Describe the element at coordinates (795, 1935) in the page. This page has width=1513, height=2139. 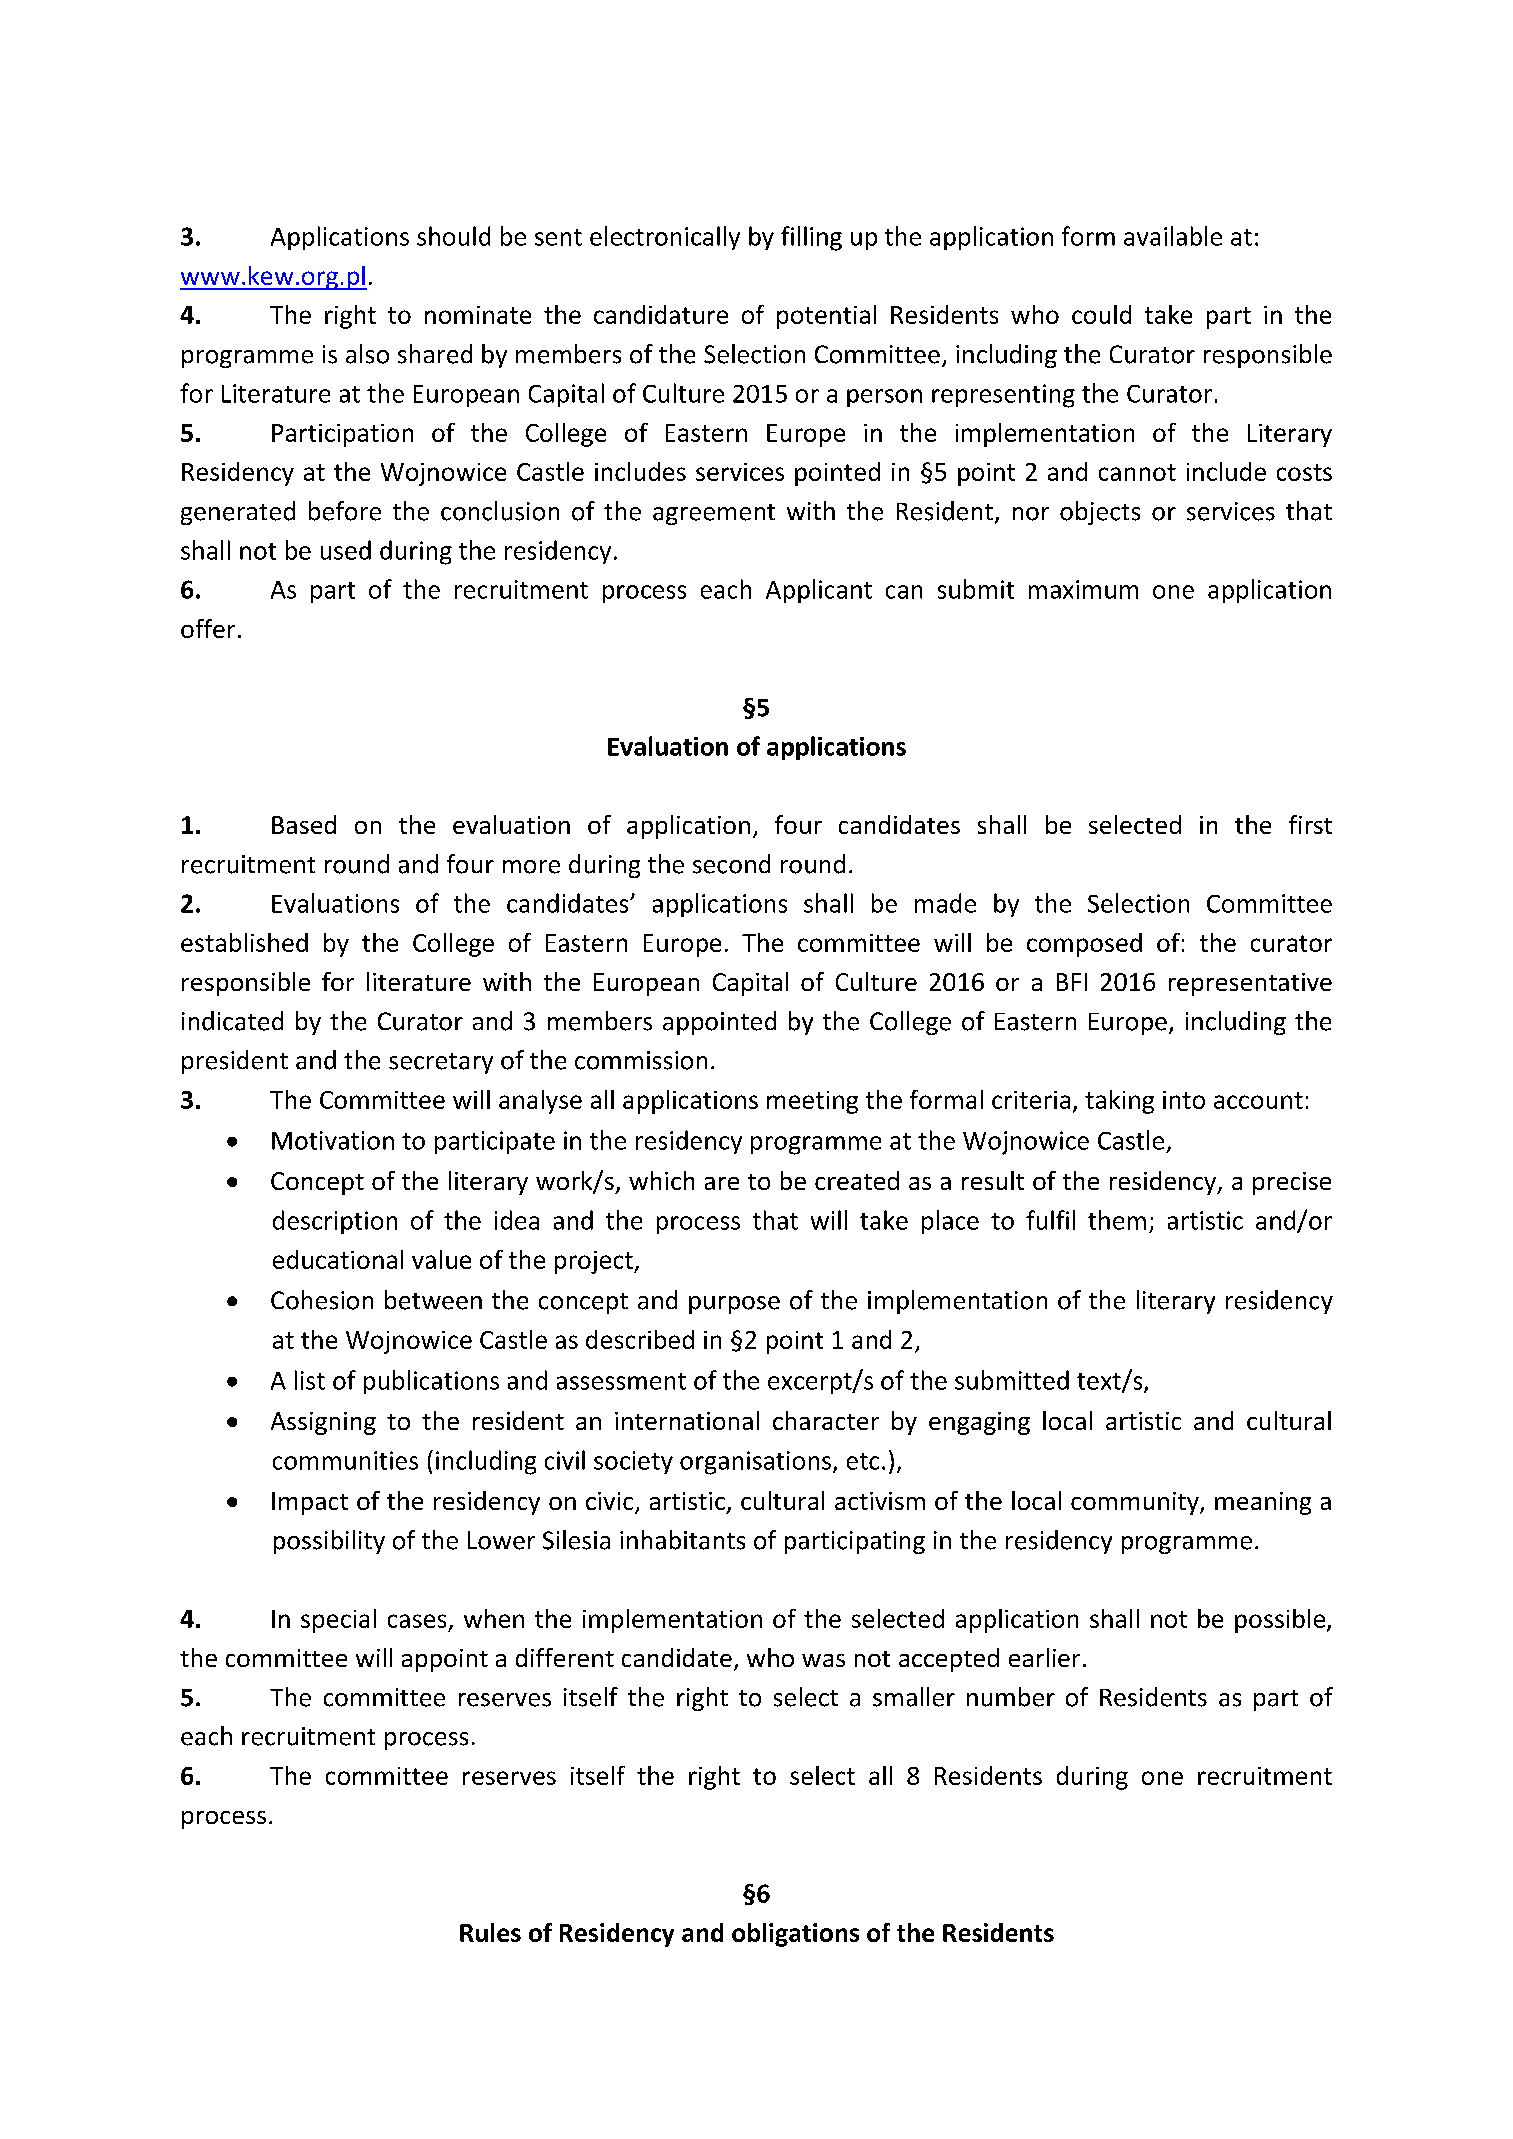
I see `obligations` at that location.
